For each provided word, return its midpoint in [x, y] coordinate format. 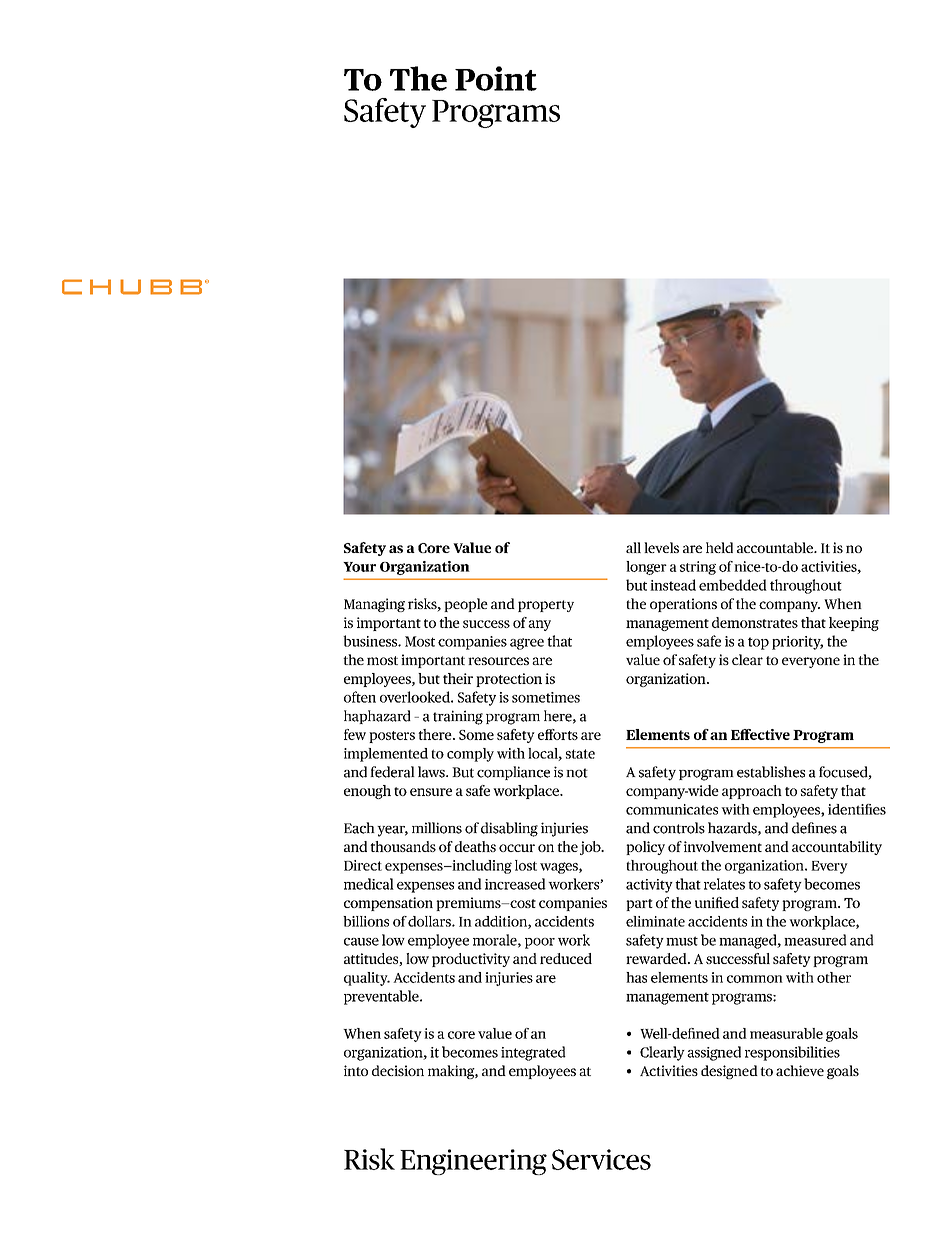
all [633, 547]
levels [661, 547]
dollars [430, 921]
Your [359, 567]
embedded [733, 585]
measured [815, 940]
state [580, 754]
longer [646, 568]
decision [398, 1070]
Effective [760, 734]
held [719, 547]
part [639, 905]
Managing [374, 605]
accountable [776, 547]
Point [496, 78]
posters [392, 737]
